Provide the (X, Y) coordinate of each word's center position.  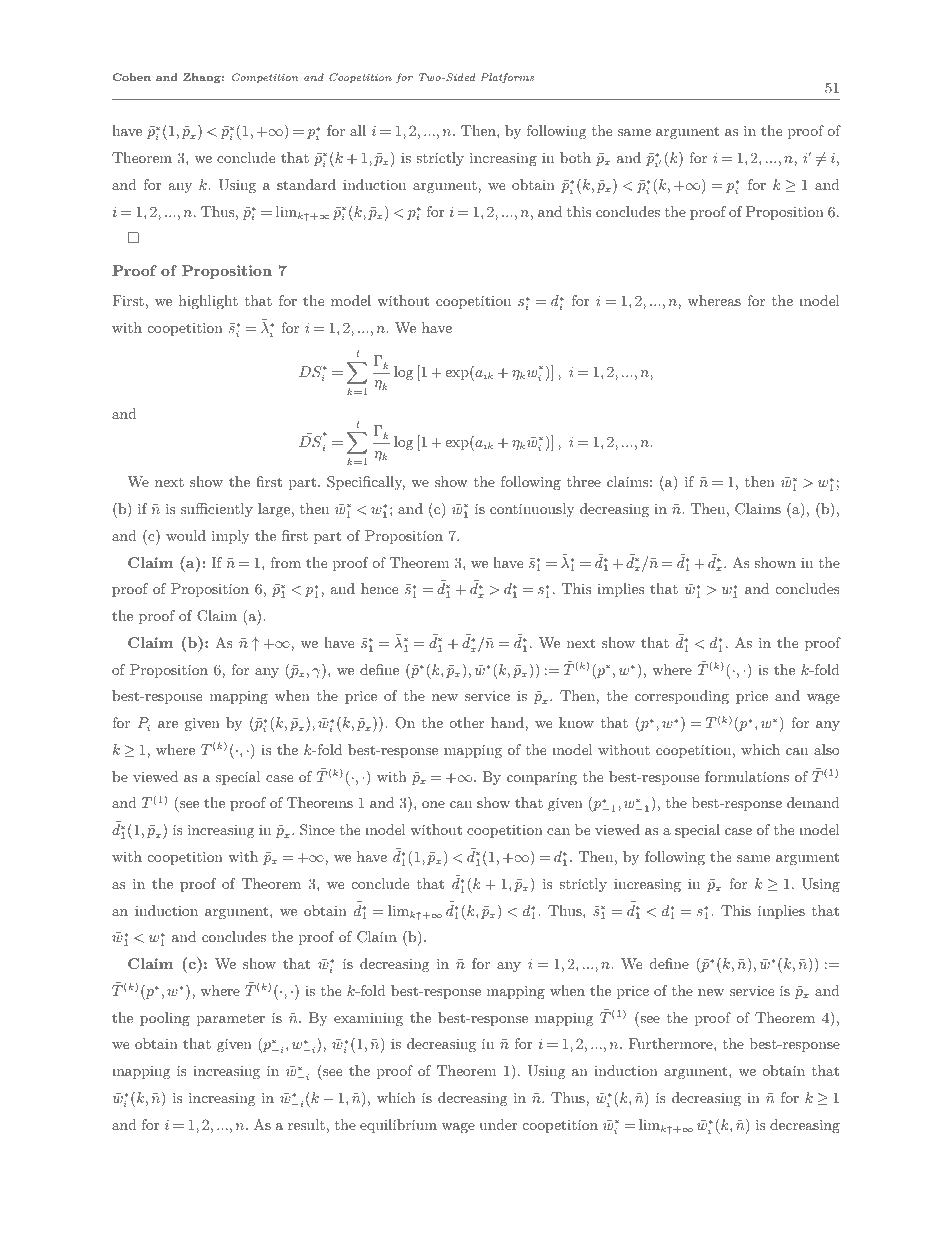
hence (379, 588)
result (306, 1124)
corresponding (682, 697)
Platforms (507, 78)
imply (230, 537)
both (575, 157)
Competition (265, 78)
